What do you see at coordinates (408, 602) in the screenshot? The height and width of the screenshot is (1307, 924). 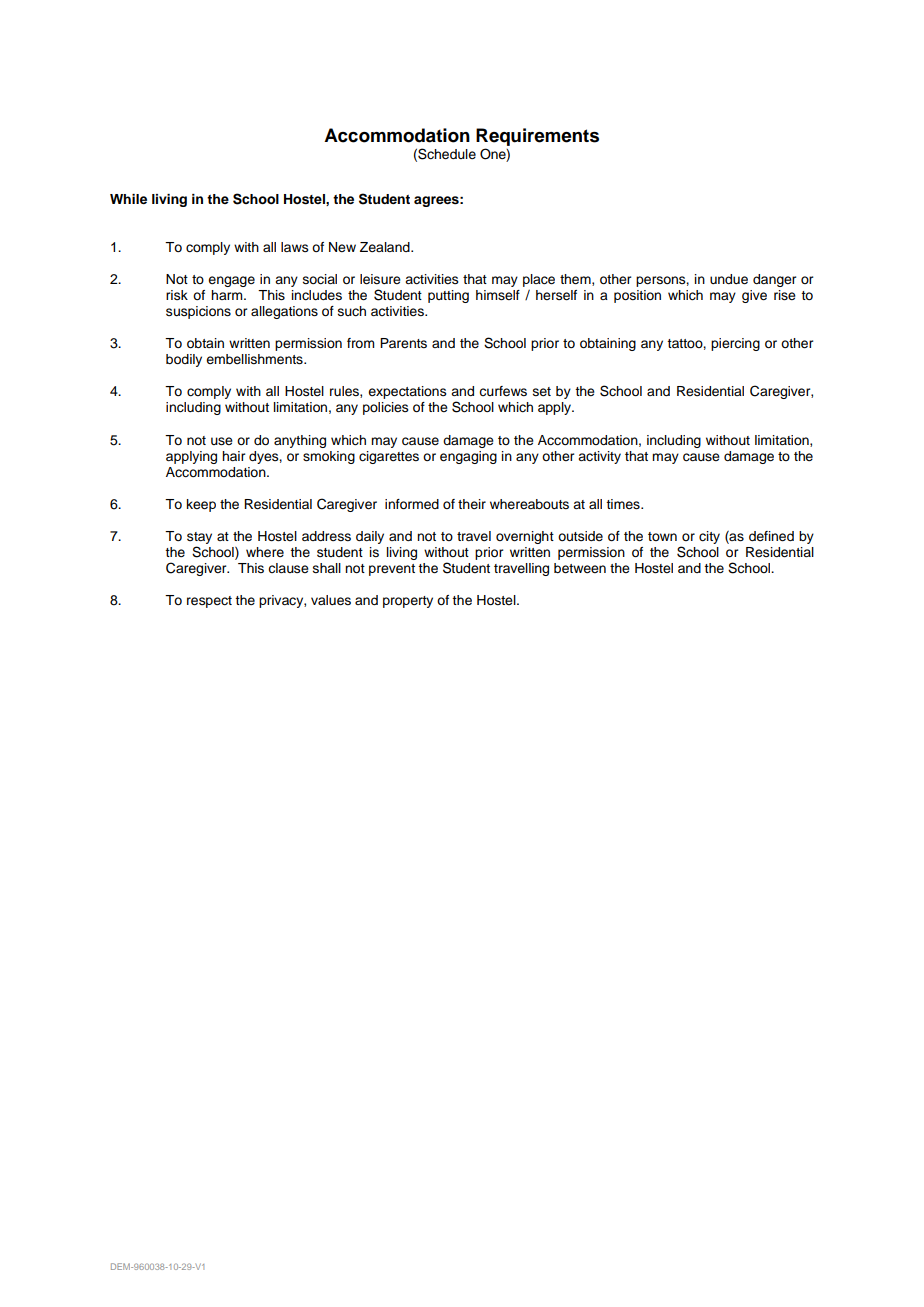 I see `property` at bounding box center [408, 602].
